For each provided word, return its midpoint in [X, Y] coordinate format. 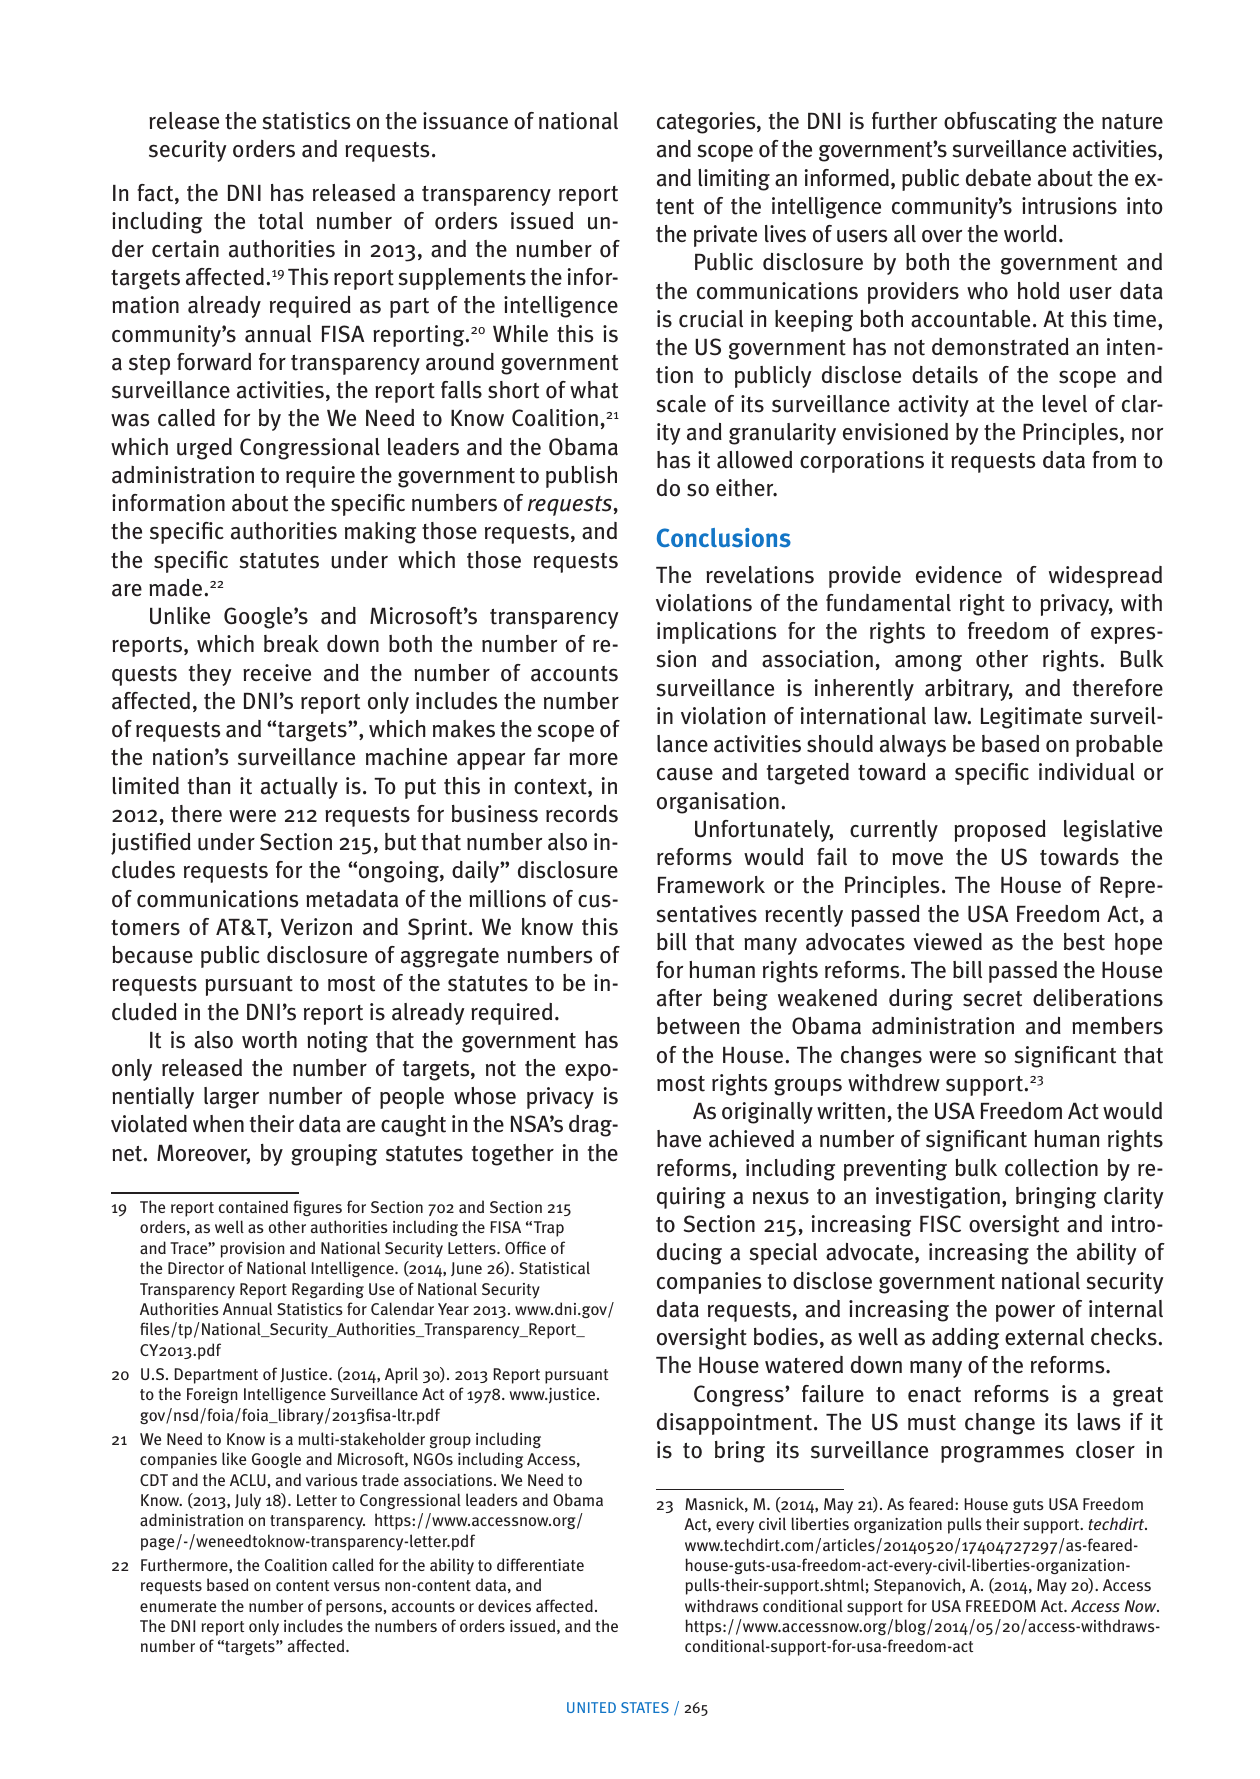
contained [253, 1206]
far [547, 757]
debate [998, 178]
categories [707, 123]
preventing [895, 1170]
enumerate [178, 1606]
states [645, 1707]
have [679, 1139]
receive [277, 672]
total [280, 221]
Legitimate [1031, 718]
